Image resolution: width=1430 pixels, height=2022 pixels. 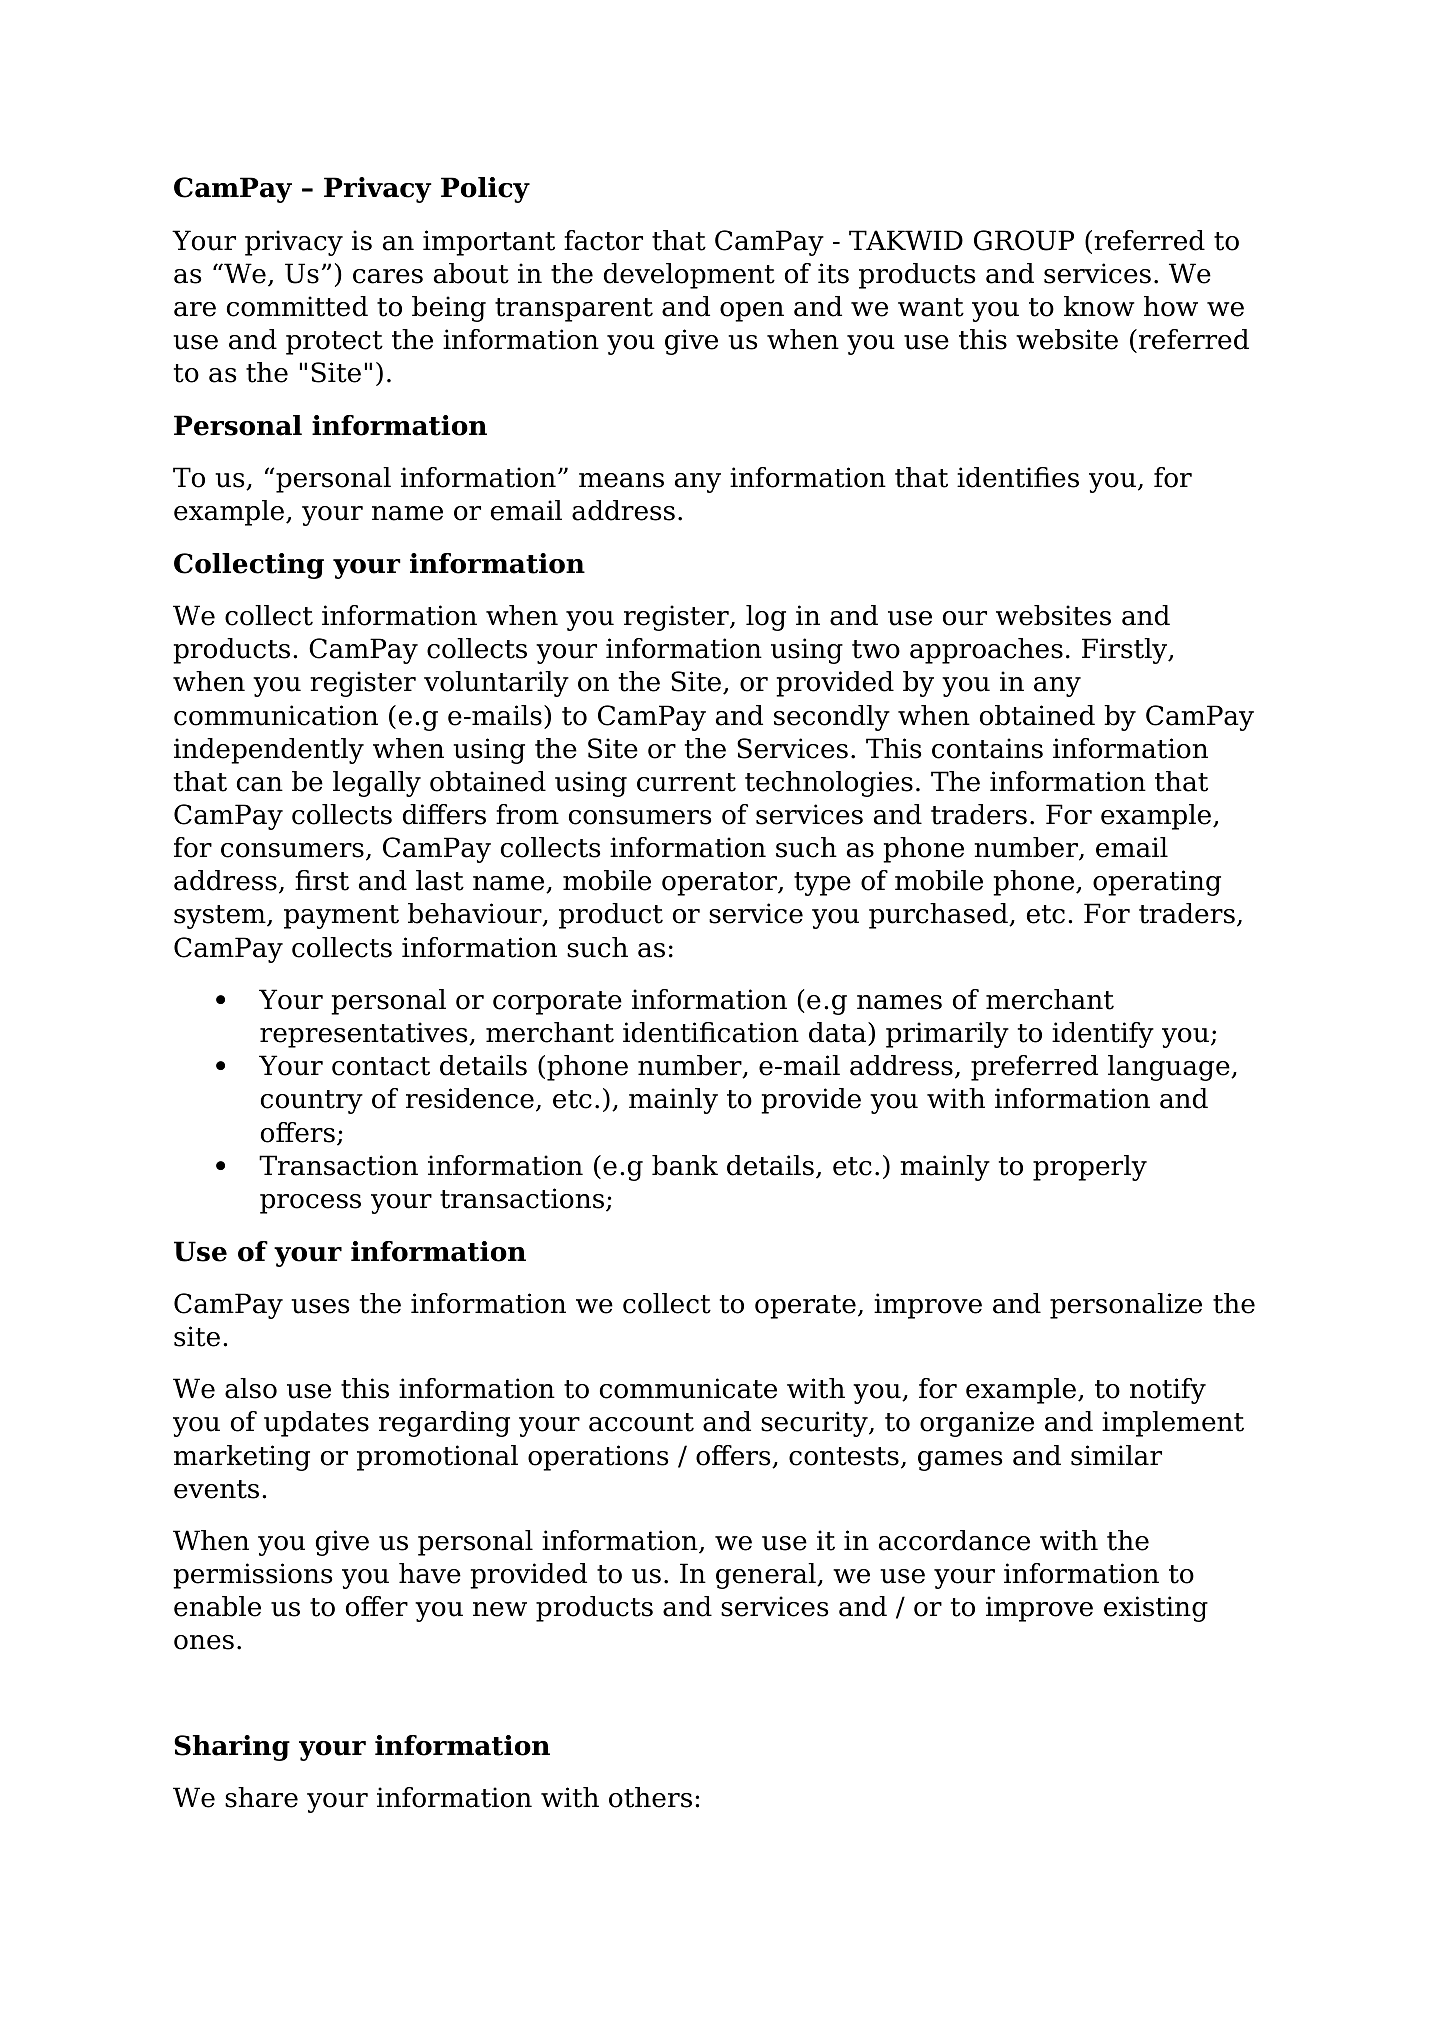 I want to click on others, so click(x=650, y=1797).
